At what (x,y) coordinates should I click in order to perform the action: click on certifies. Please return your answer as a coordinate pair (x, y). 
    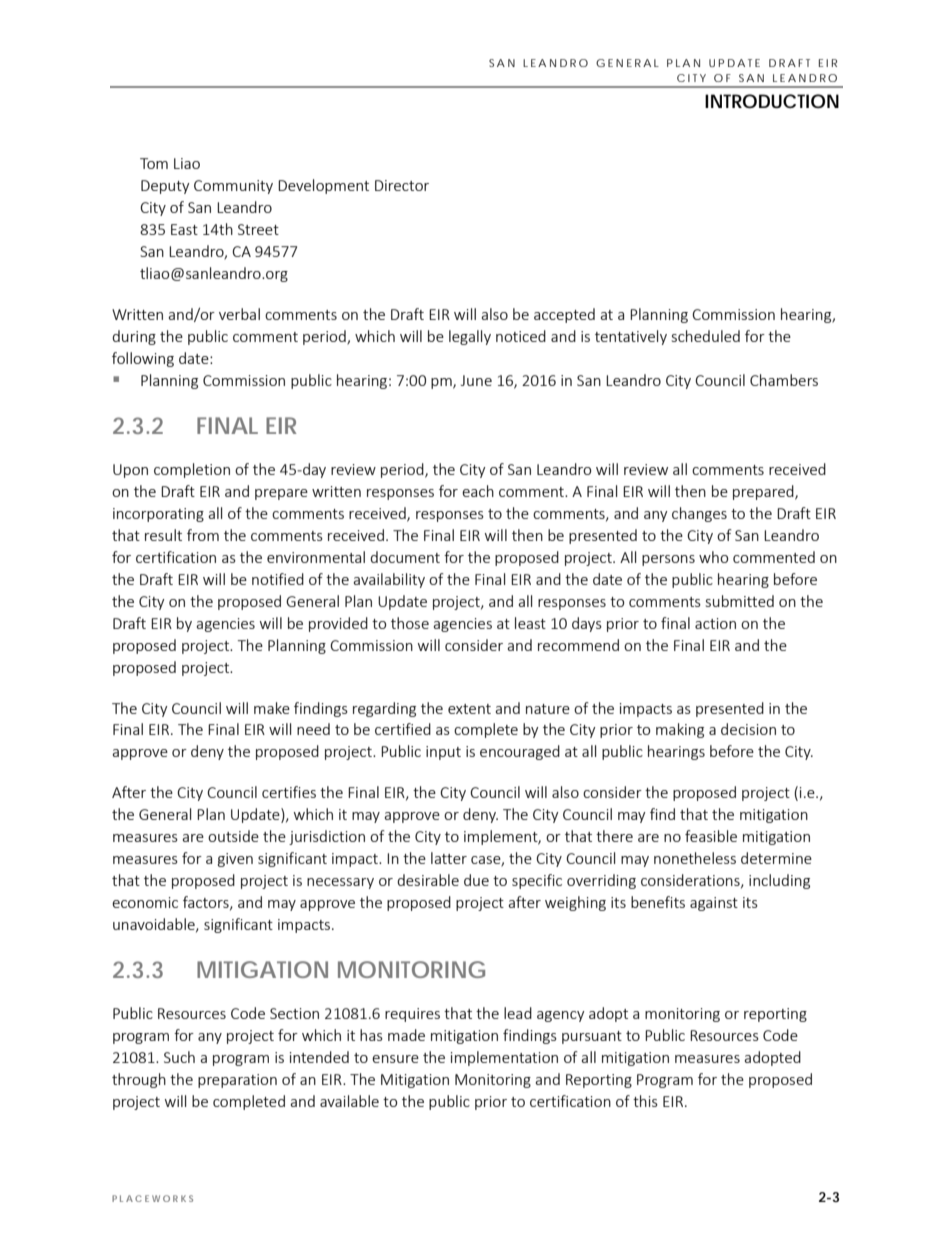
    Looking at the image, I should click on (289, 792).
